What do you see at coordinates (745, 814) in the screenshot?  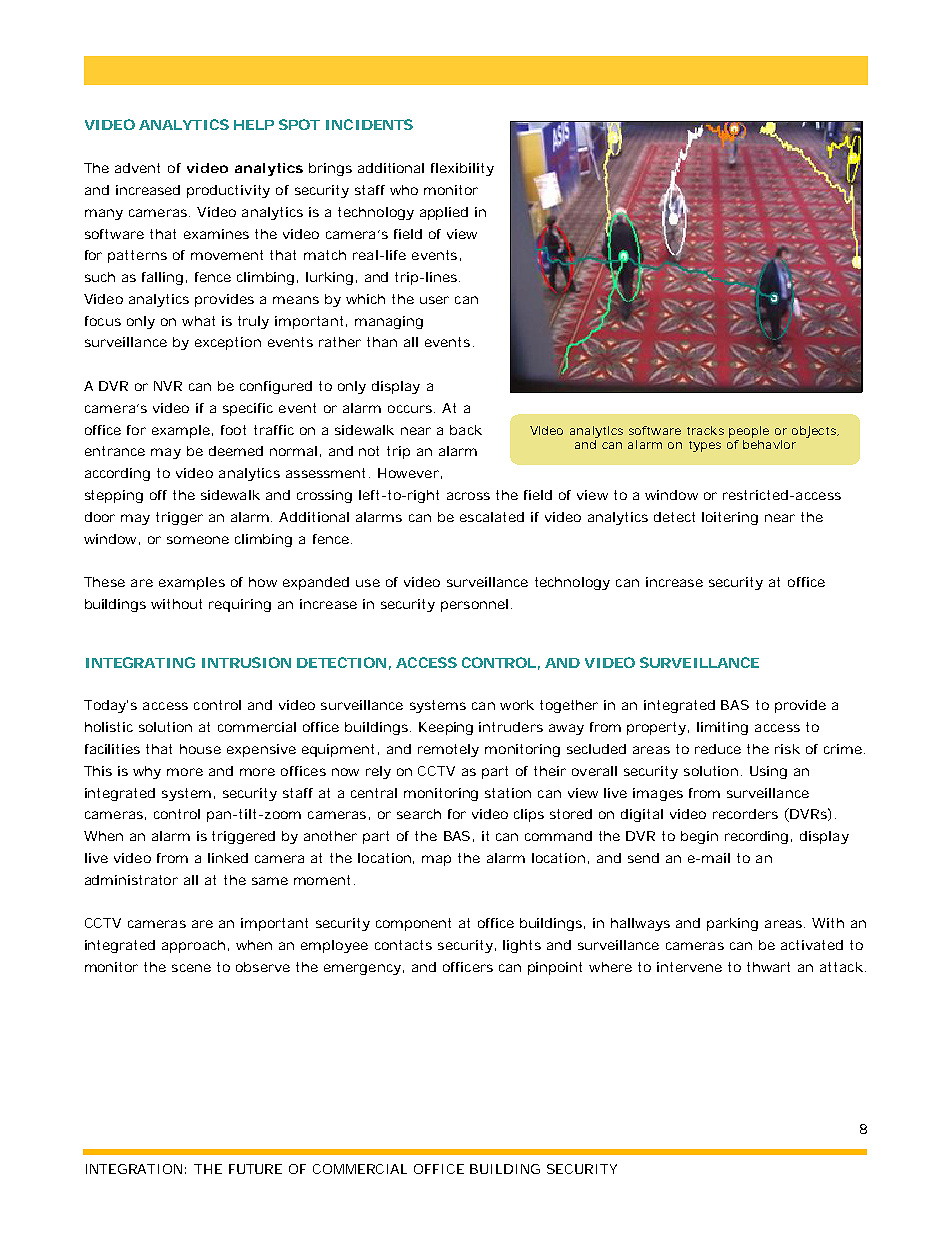 I see `recorders` at bounding box center [745, 814].
